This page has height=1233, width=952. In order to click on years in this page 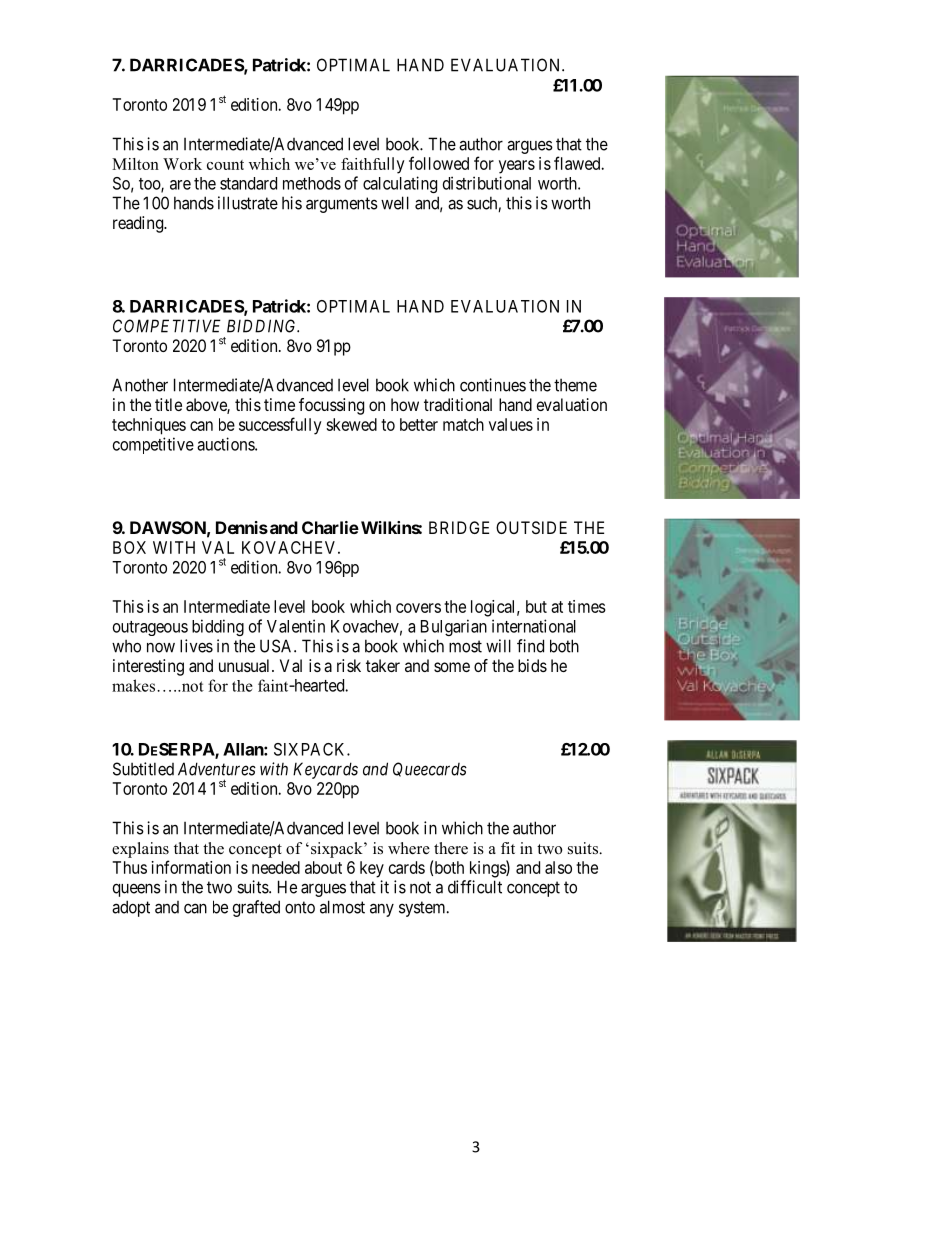, I will do `click(517, 167)`.
